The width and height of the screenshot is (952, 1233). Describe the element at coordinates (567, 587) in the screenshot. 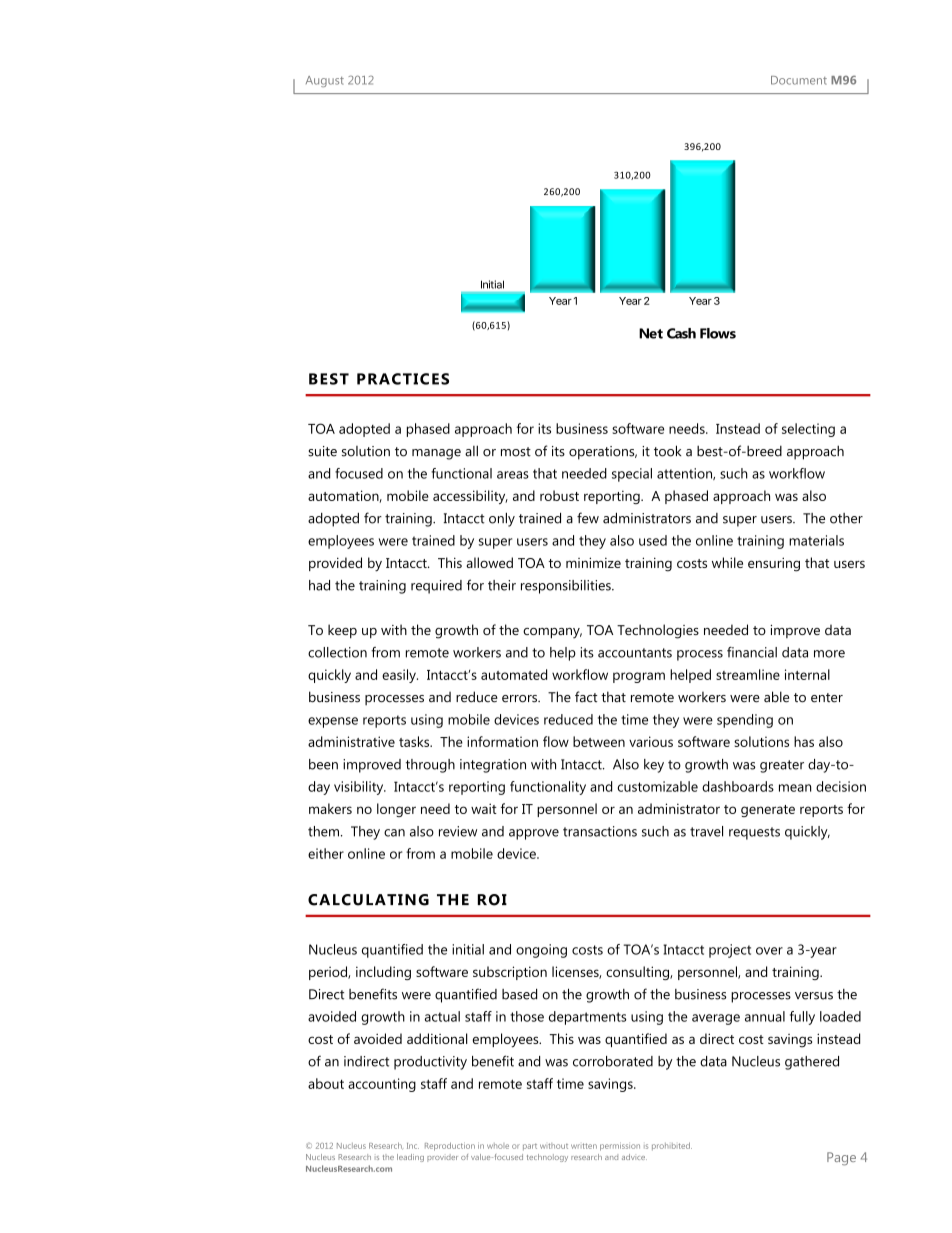

I see `responsibilities` at that location.
